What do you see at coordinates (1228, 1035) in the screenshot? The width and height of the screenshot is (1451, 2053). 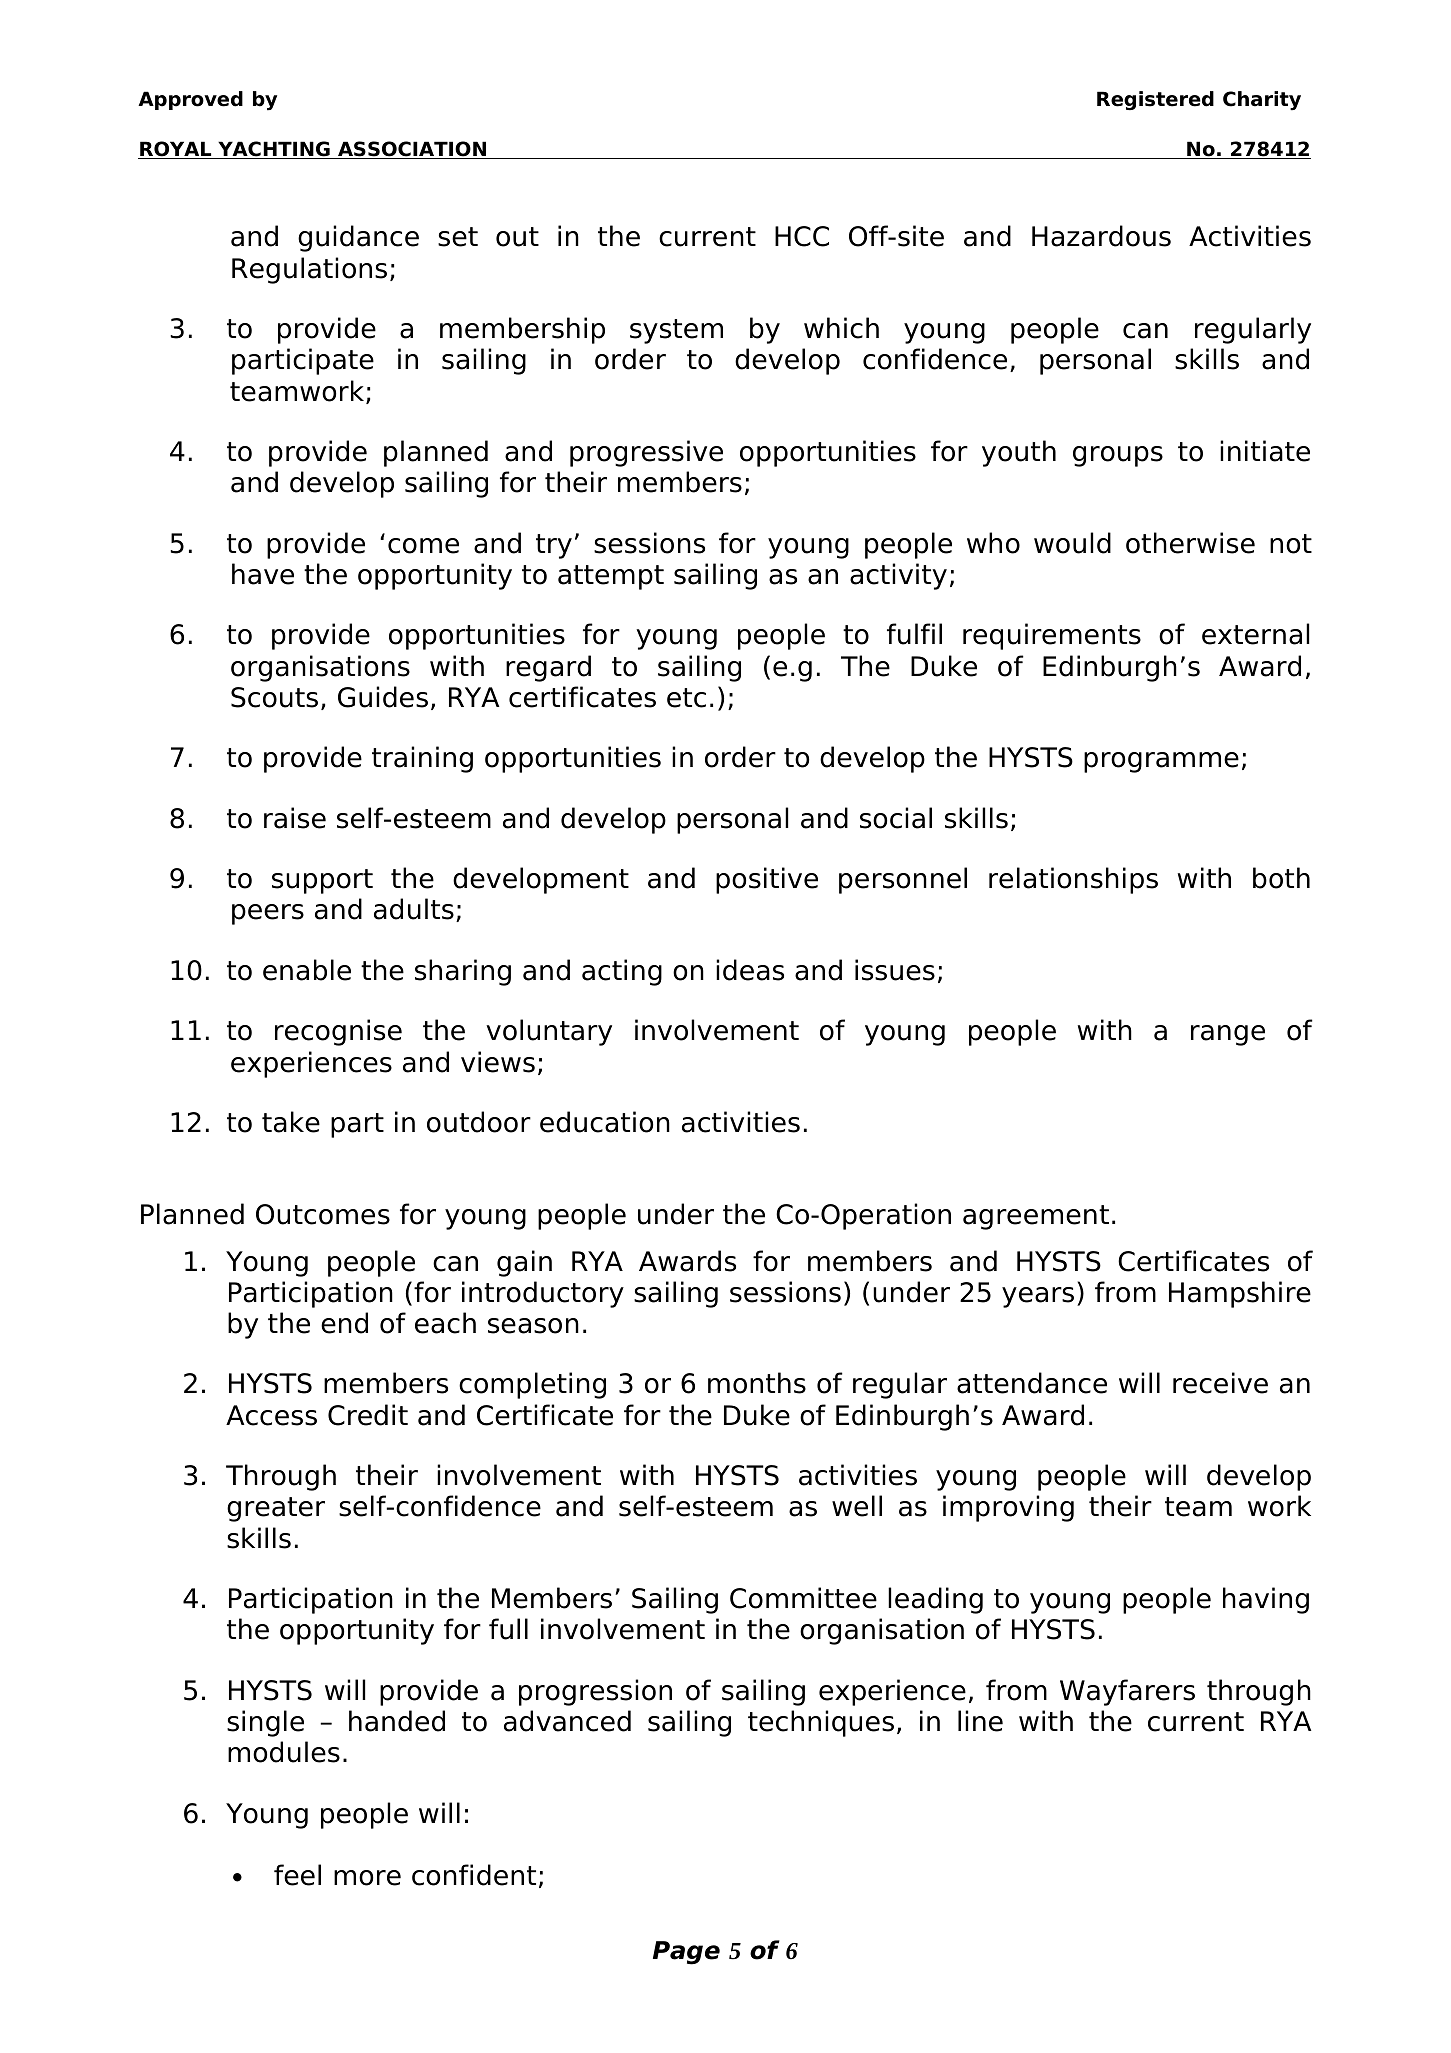 I see `range` at bounding box center [1228, 1035].
